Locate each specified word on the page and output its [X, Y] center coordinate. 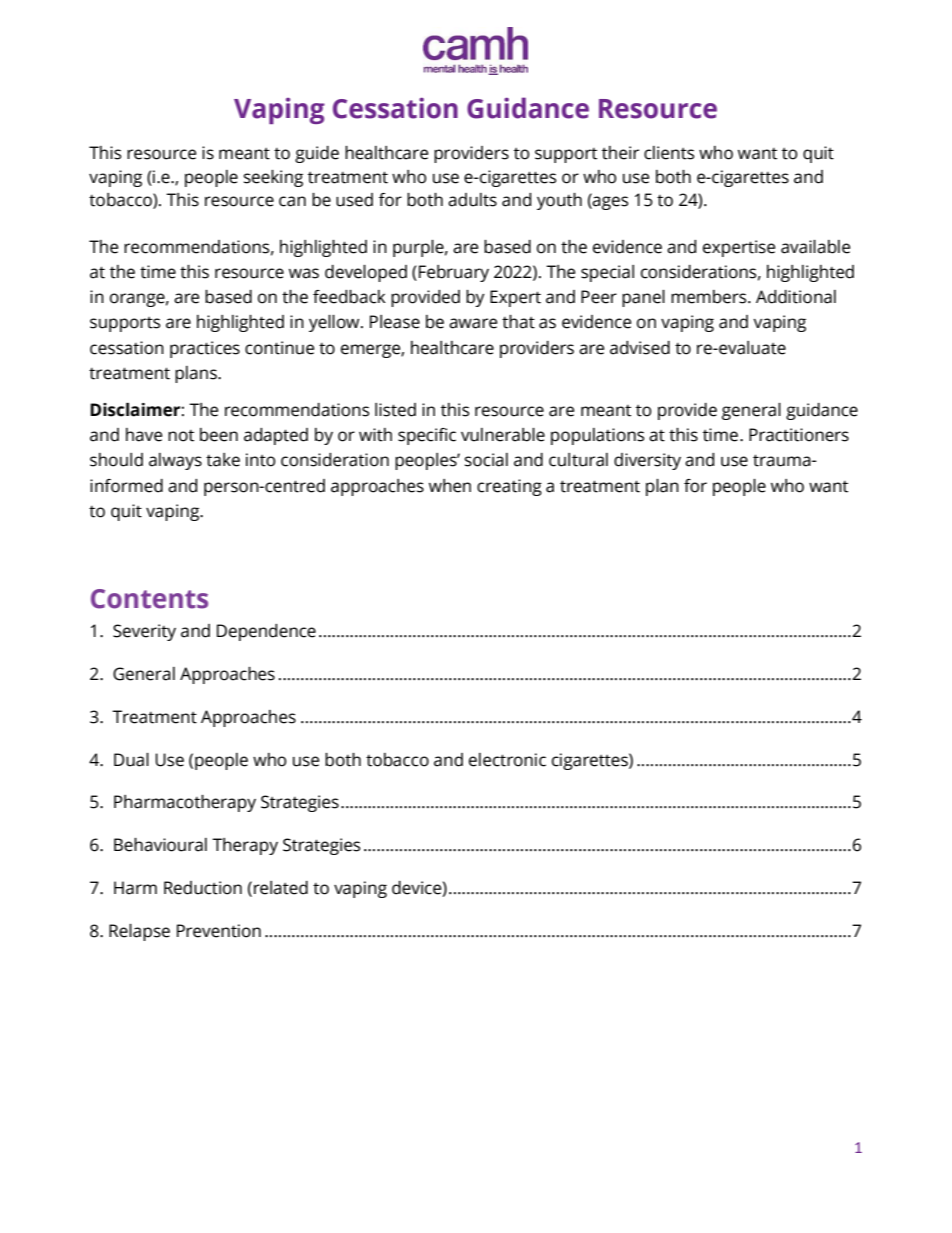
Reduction [203, 888]
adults [472, 200]
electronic [507, 760]
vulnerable [503, 435]
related [281, 888]
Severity [144, 632]
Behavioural [160, 845]
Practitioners [799, 435]
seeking [273, 178]
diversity [647, 461]
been [219, 435]
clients [669, 153]
